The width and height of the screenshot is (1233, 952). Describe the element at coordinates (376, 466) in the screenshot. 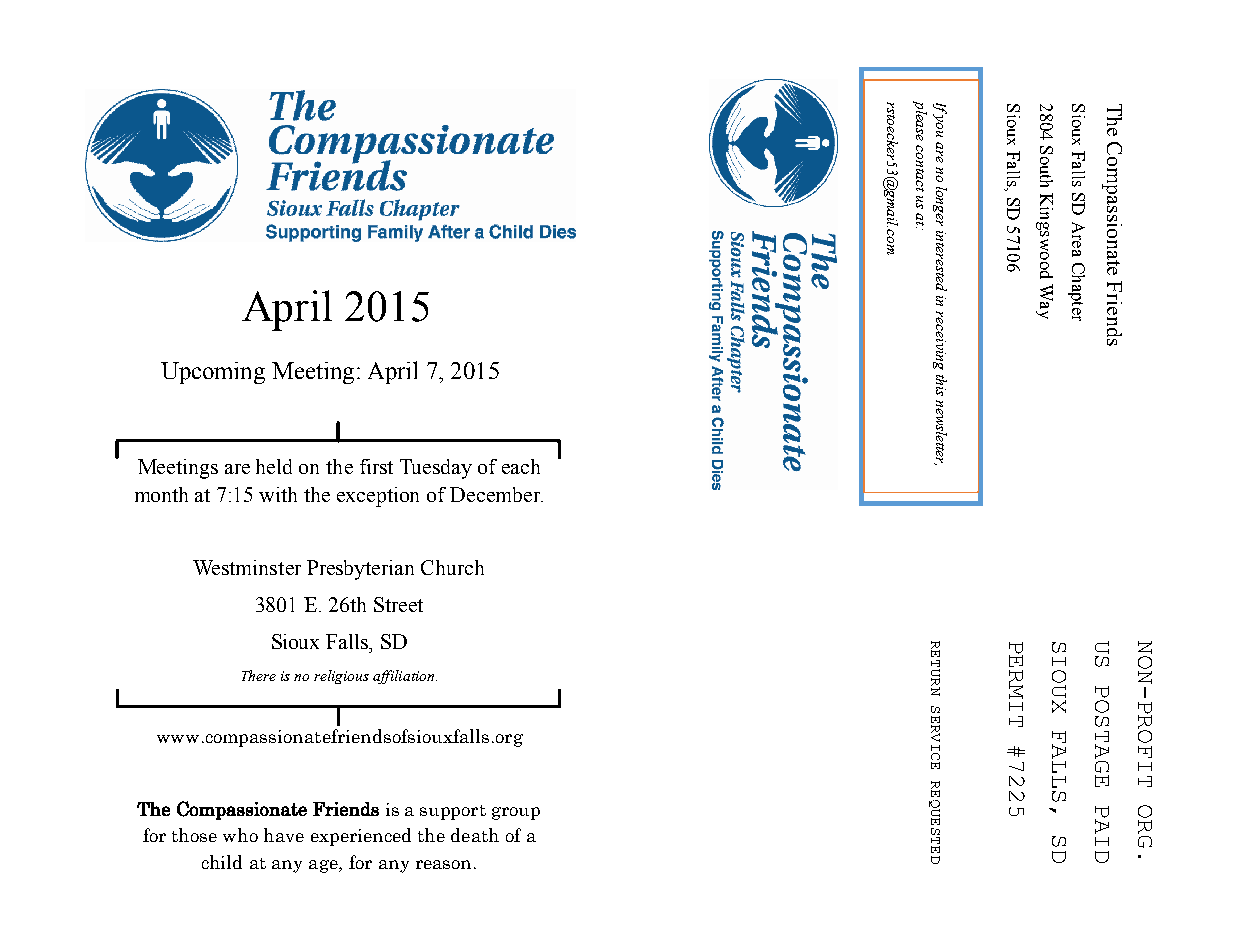

I see `first` at that location.
